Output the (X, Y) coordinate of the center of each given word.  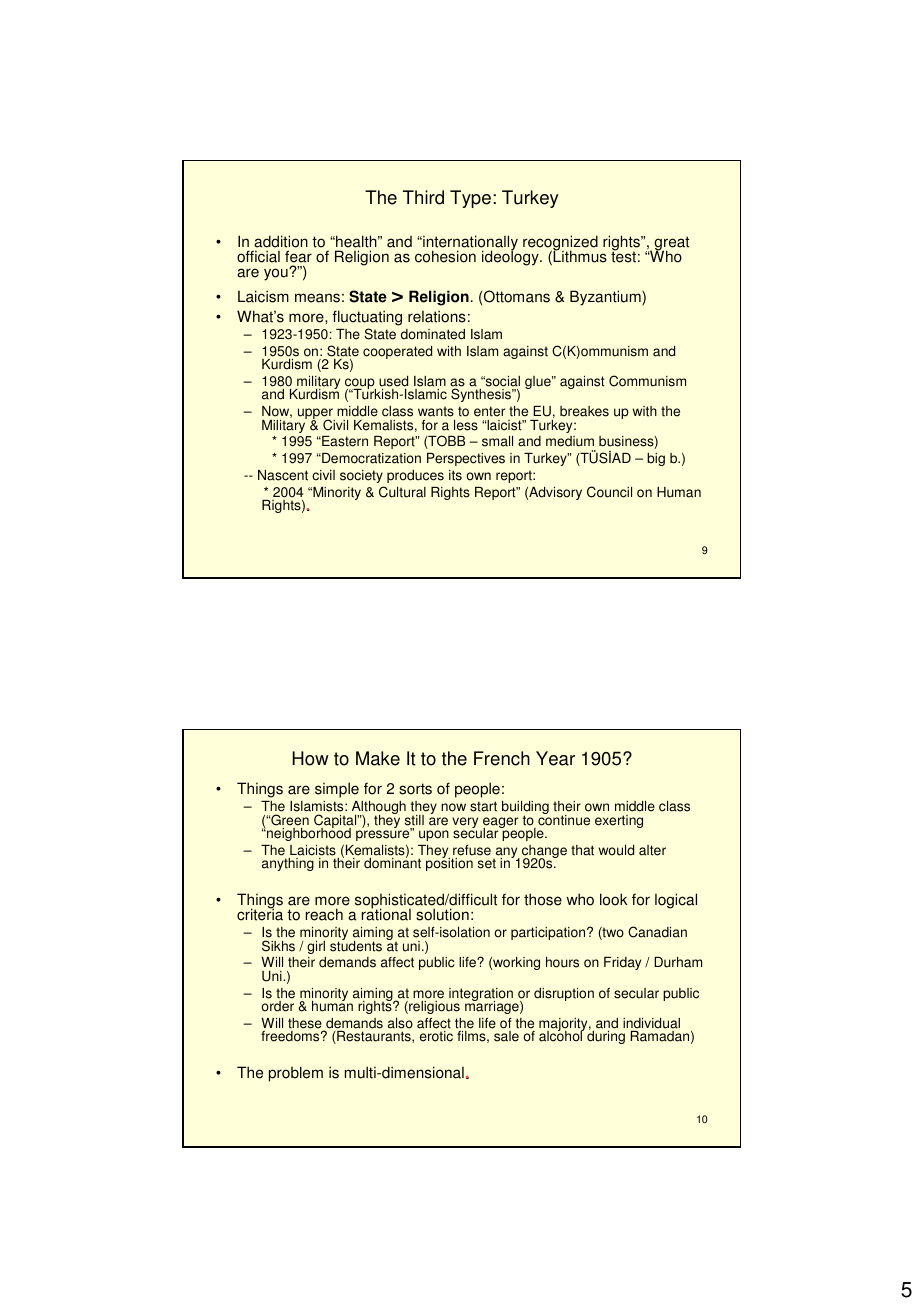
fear (298, 256)
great (670, 245)
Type (470, 199)
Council (609, 492)
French (502, 758)
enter (489, 411)
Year (555, 758)
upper (316, 415)
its (455, 475)
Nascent (283, 475)
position (449, 863)
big (656, 459)
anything (288, 864)
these (306, 1024)
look (614, 899)
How (310, 758)
